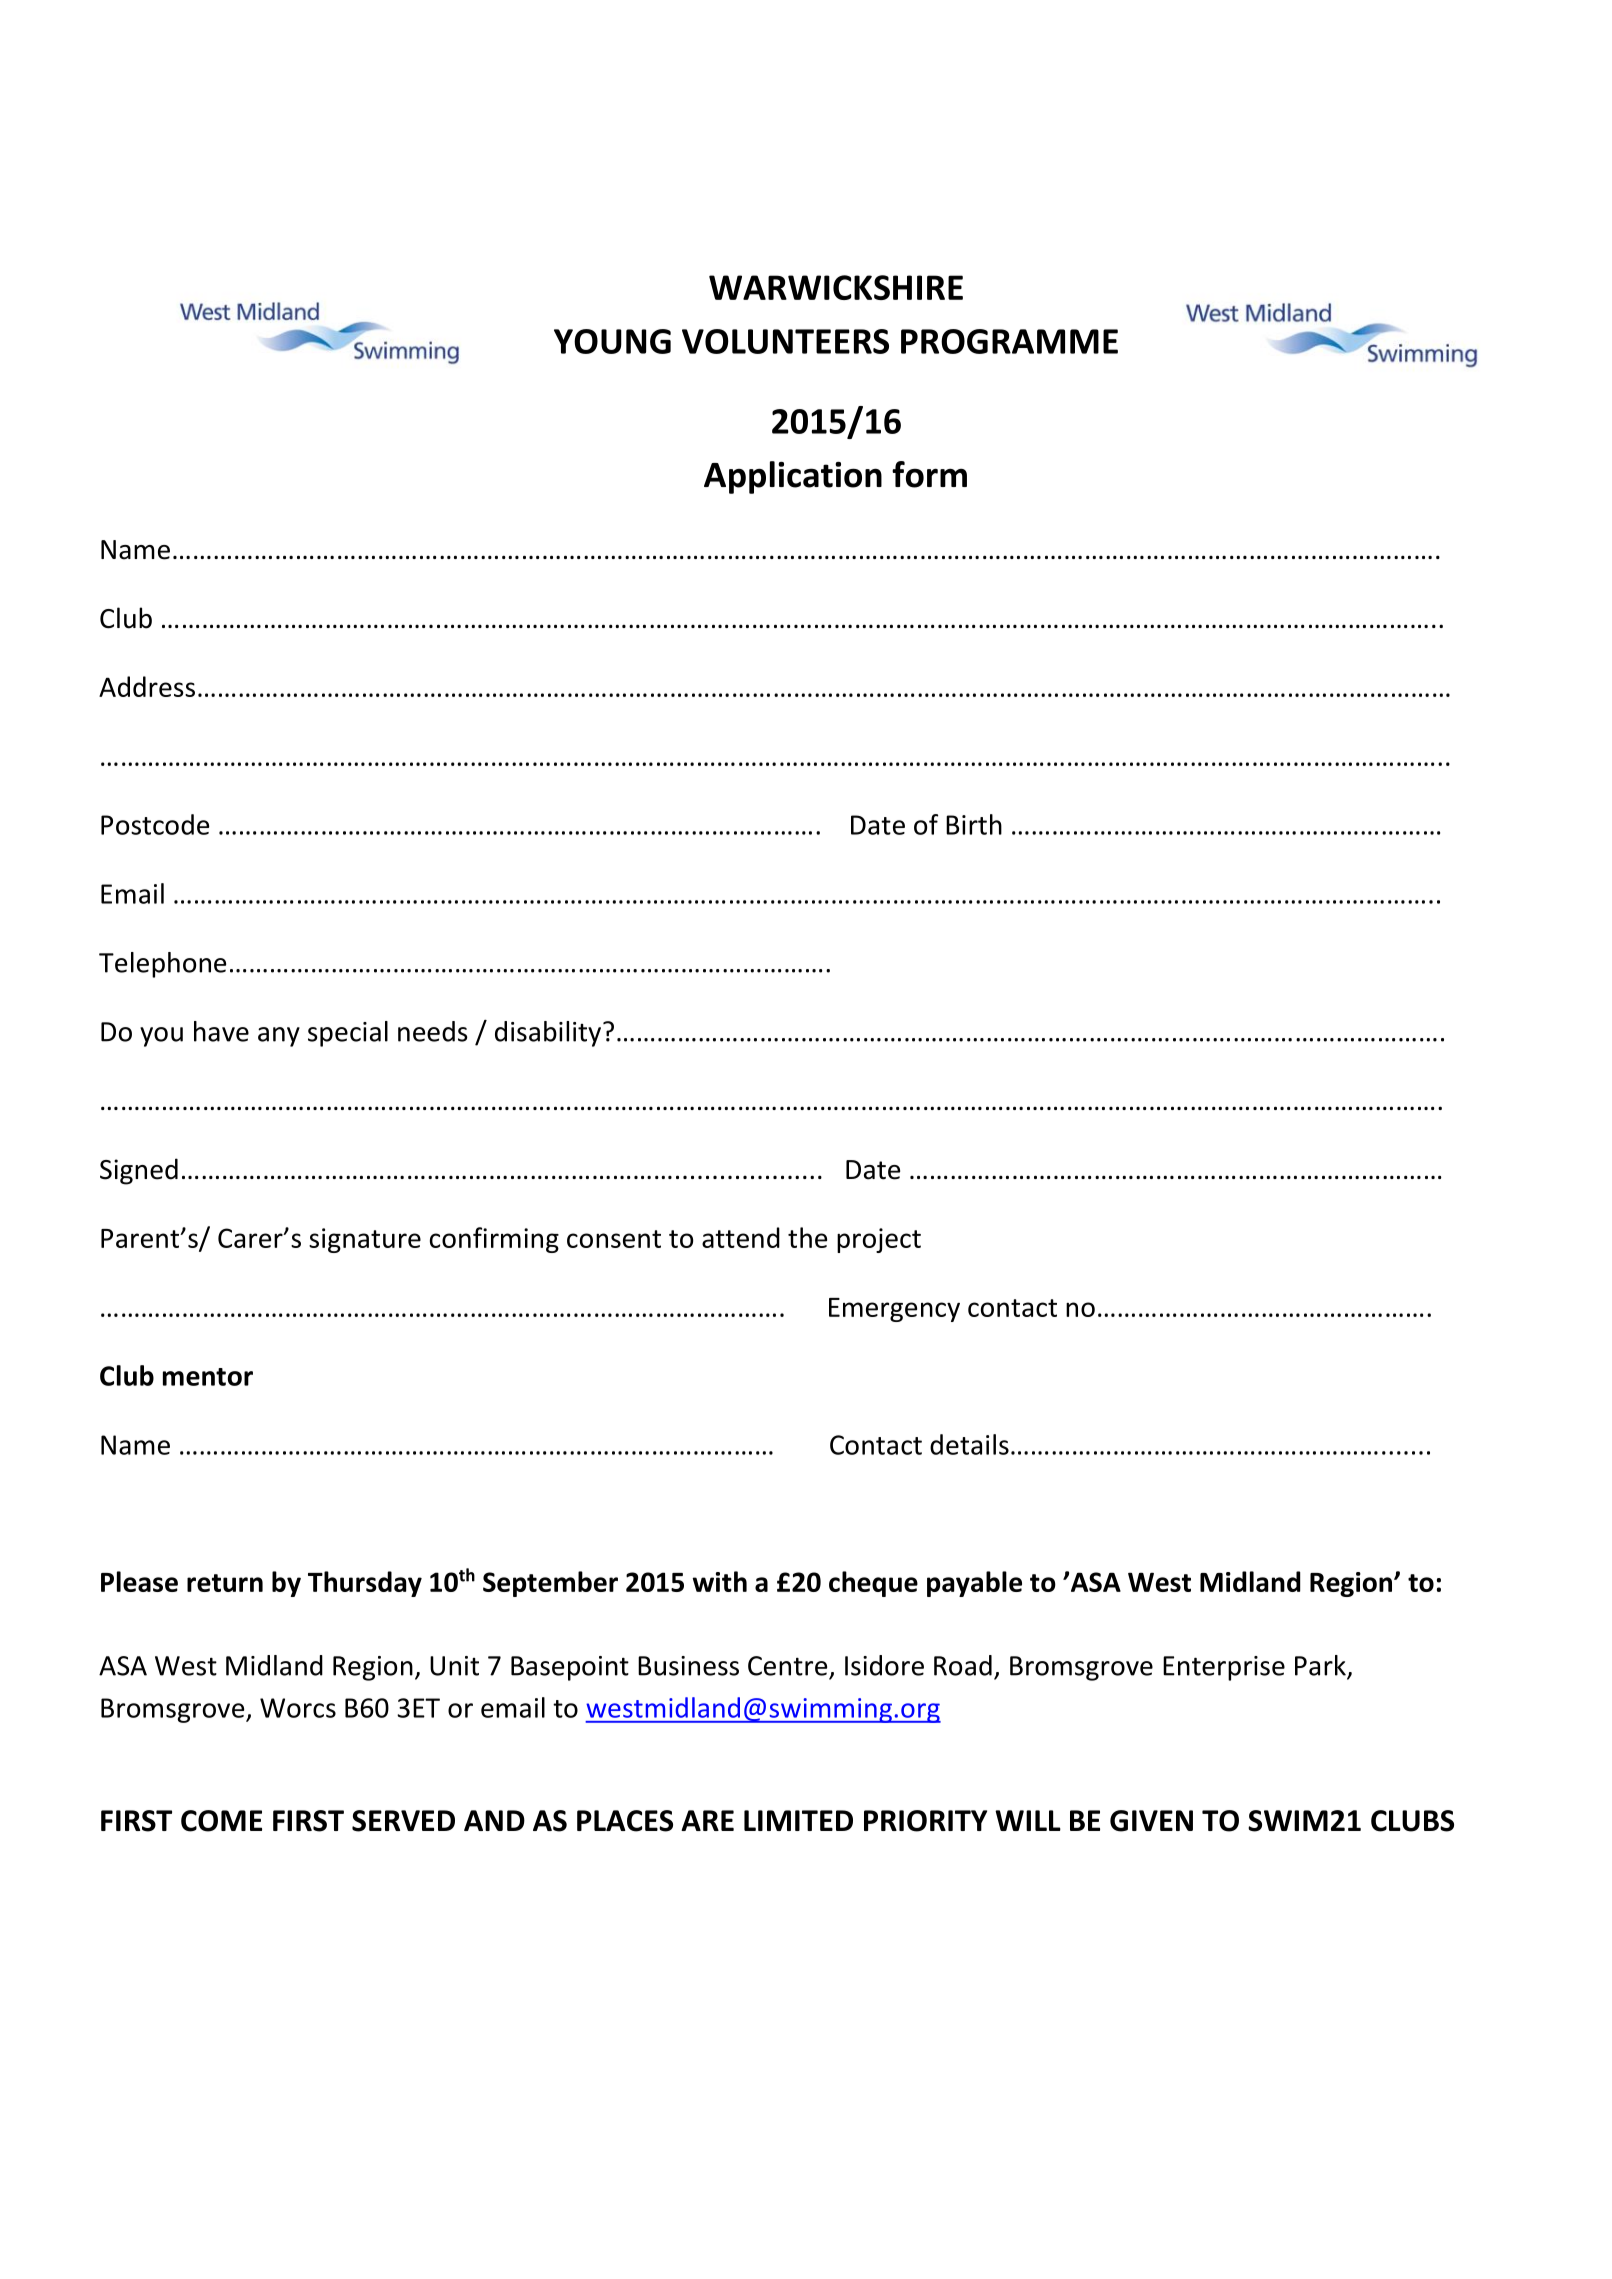 Image resolution: width=1612 pixels, height=2279 pixels. I want to click on LIMITED, so click(798, 1820).
